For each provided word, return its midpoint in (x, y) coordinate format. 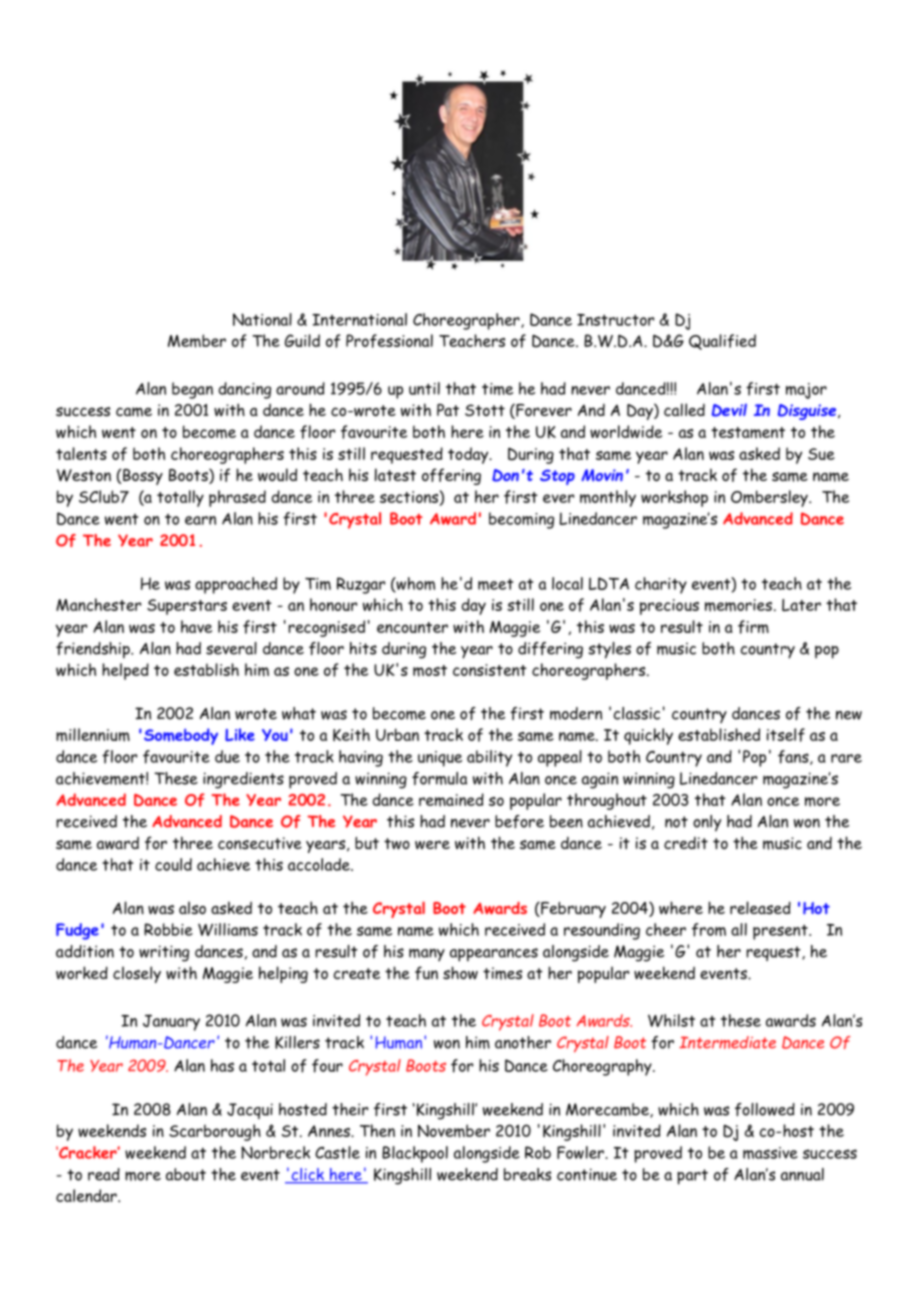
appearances (494, 955)
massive (770, 1153)
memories (738, 605)
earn (200, 520)
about (186, 1174)
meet (495, 584)
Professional (389, 341)
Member (197, 341)
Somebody (181, 736)
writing (164, 953)
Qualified (722, 342)
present (781, 932)
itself (786, 735)
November (454, 1131)
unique (440, 759)
